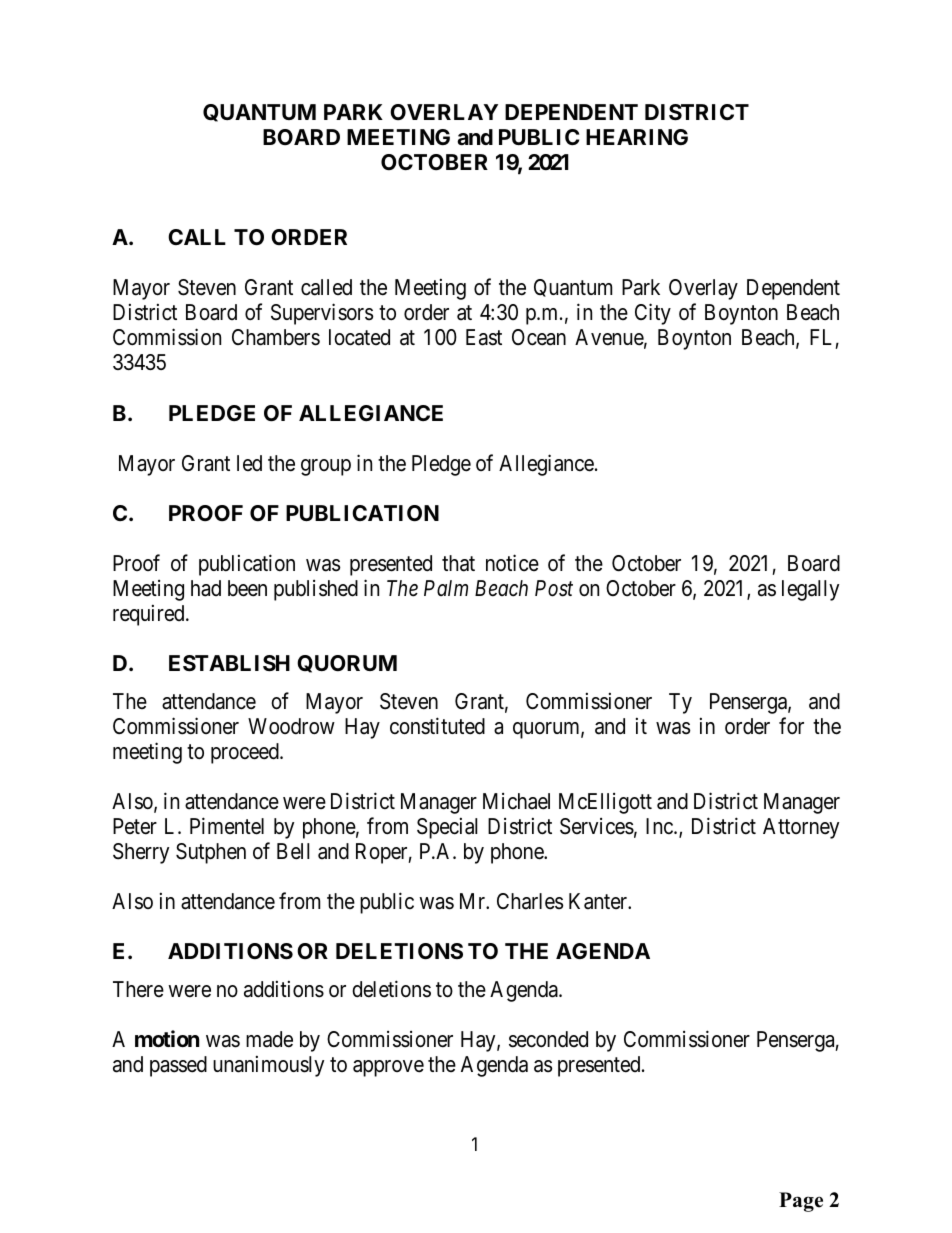 Image resolution: width=952 pixels, height=1233 pixels. I want to click on Sherry, so click(141, 853).
